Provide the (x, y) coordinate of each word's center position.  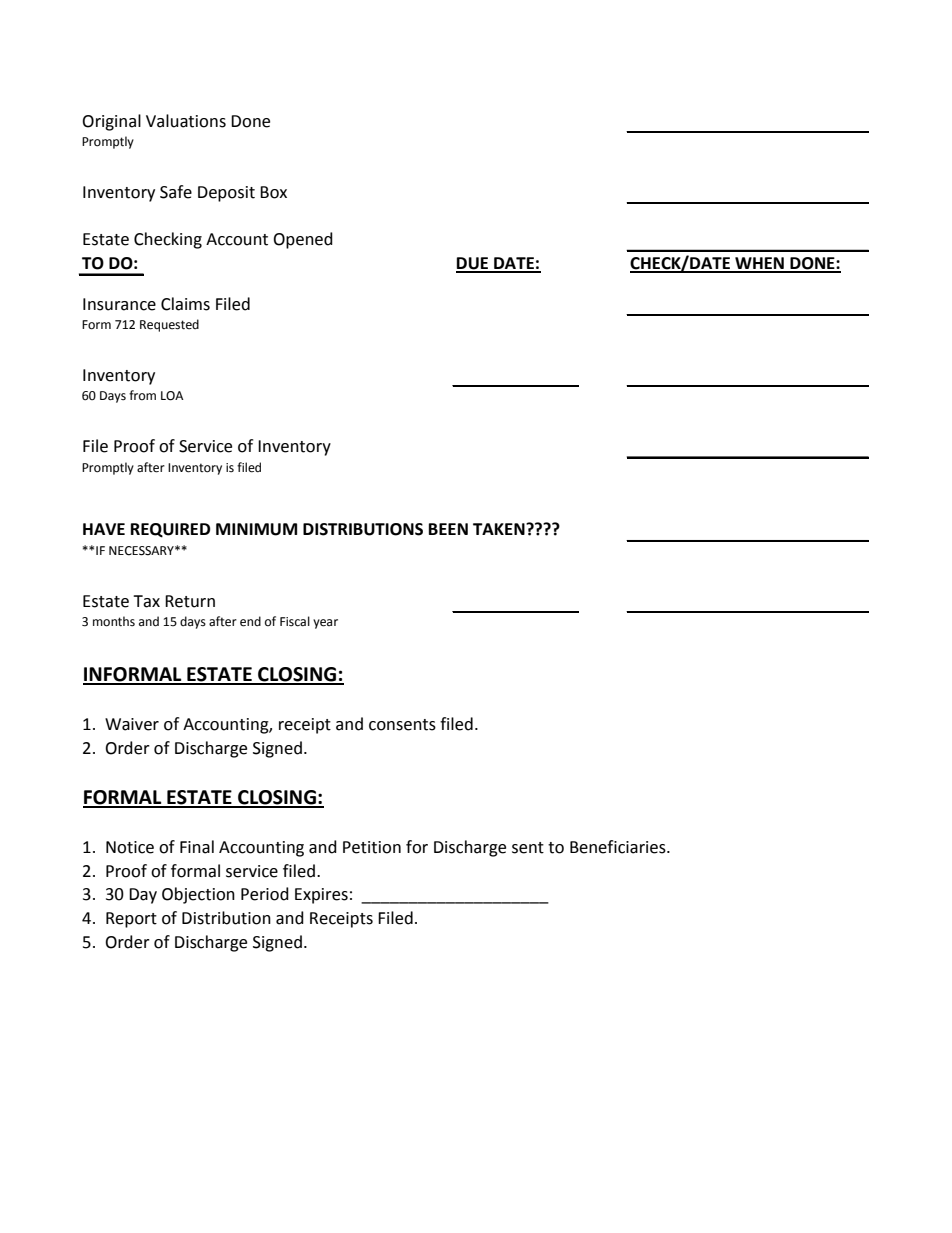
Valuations (186, 121)
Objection (198, 895)
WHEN (759, 264)
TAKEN (500, 529)
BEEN (448, 529)
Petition (372, 847)
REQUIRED (170, 530)
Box (273, 192)
